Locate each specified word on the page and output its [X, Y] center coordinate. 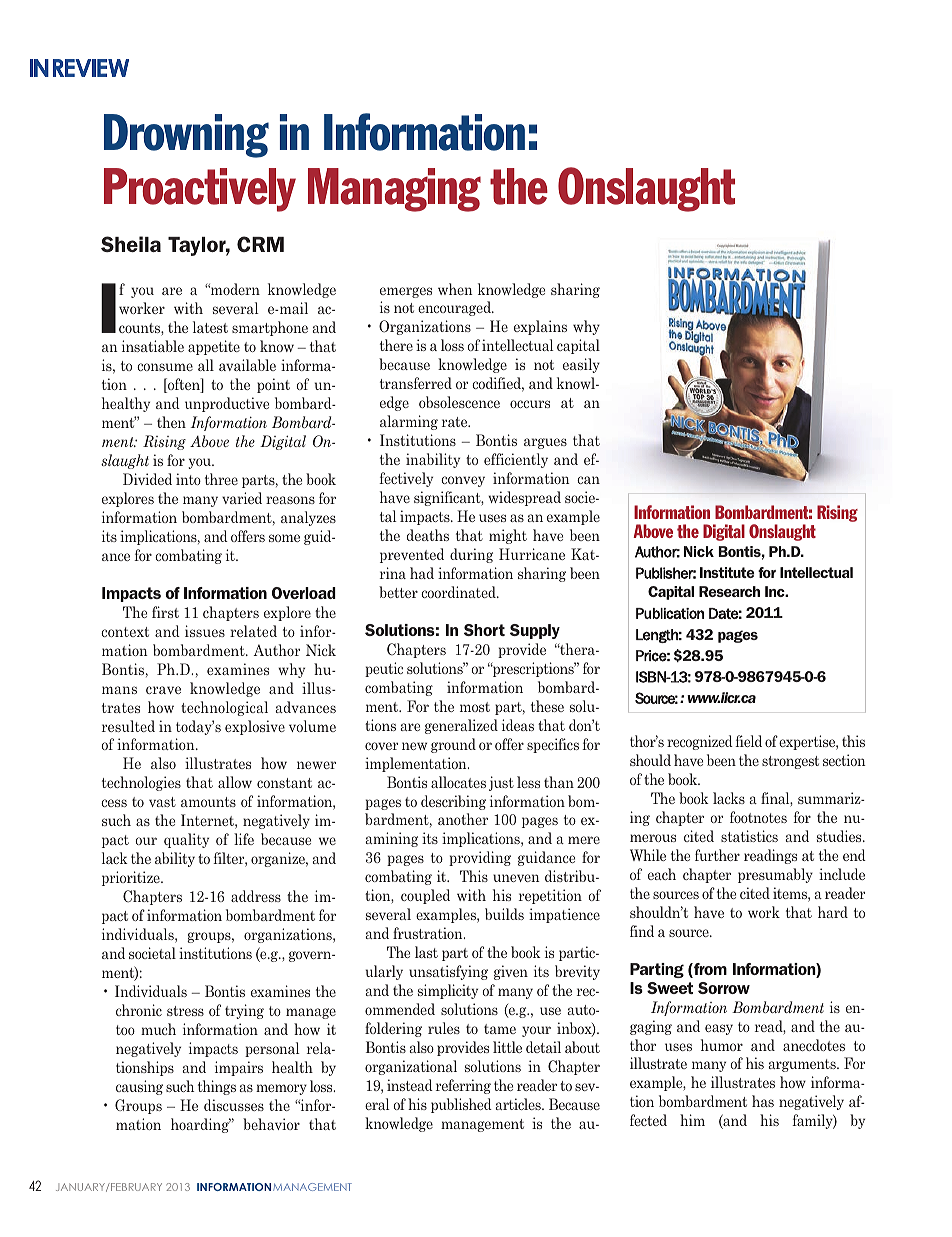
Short [484, 630]
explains [540, 327]
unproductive [227, 404]
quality [186, 840]
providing [480, 858]
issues [205, 631]
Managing [394, 190]
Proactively [200, 190]
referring [463, 1086]
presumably [775, 875]
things [217, 1087]
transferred [416, 383]
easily [581, 365]
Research [729, 591]
